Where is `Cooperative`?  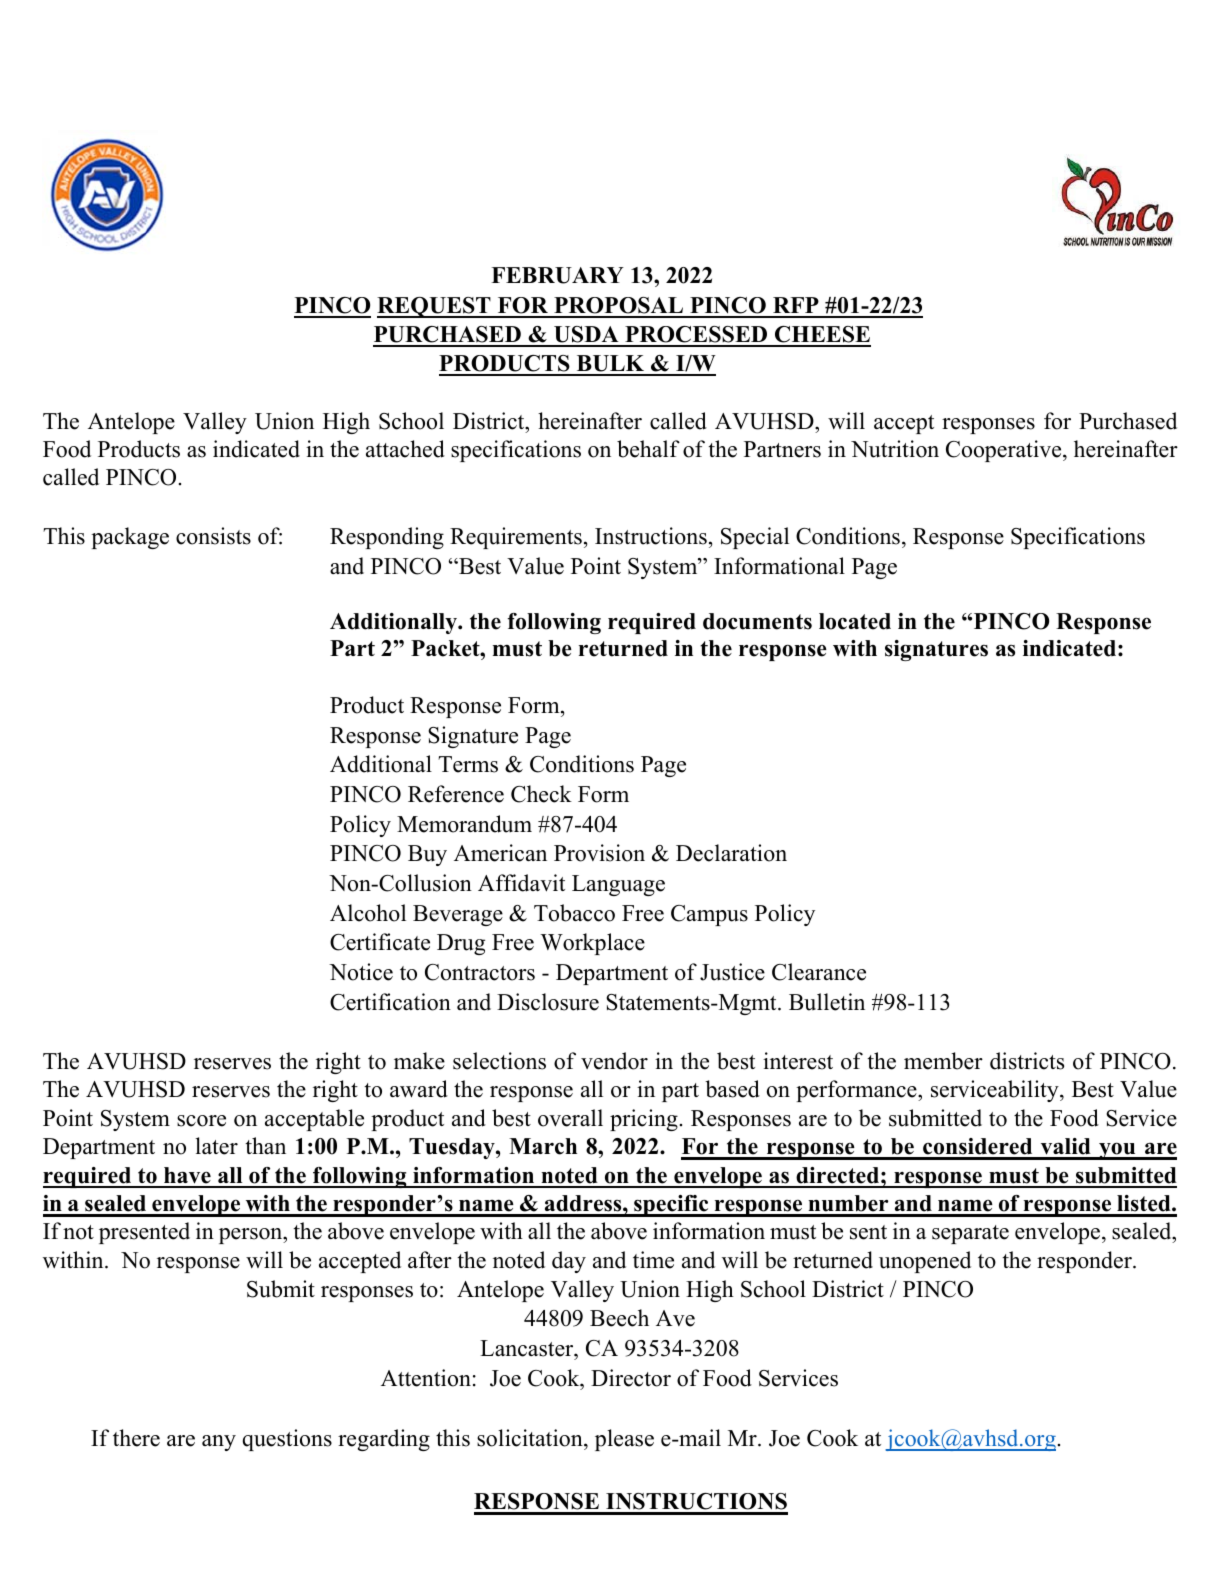 Cooperative is located at coordinates (1005, 451).
